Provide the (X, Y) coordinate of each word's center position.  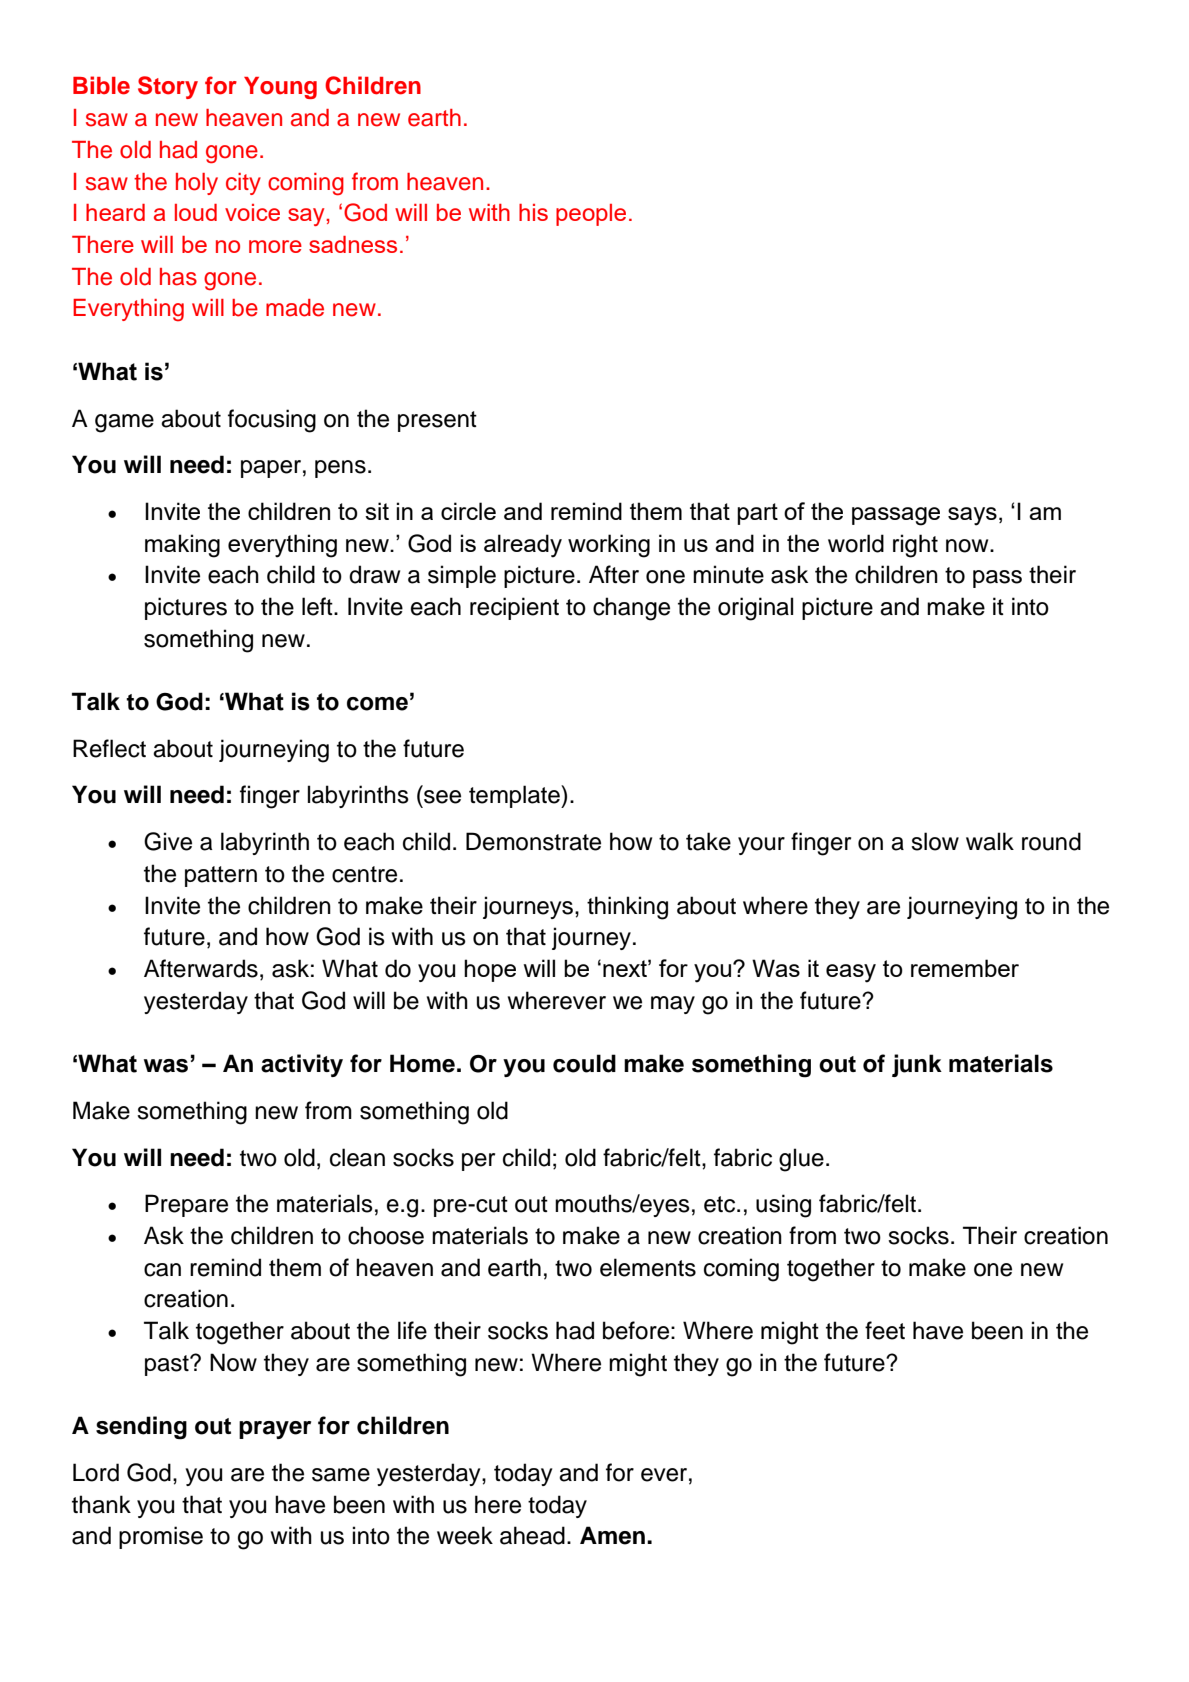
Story (168, 87)
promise (161, 1537)
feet (885, 1330)
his (533, 212)
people (591, 215)
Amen (612, 1535)
